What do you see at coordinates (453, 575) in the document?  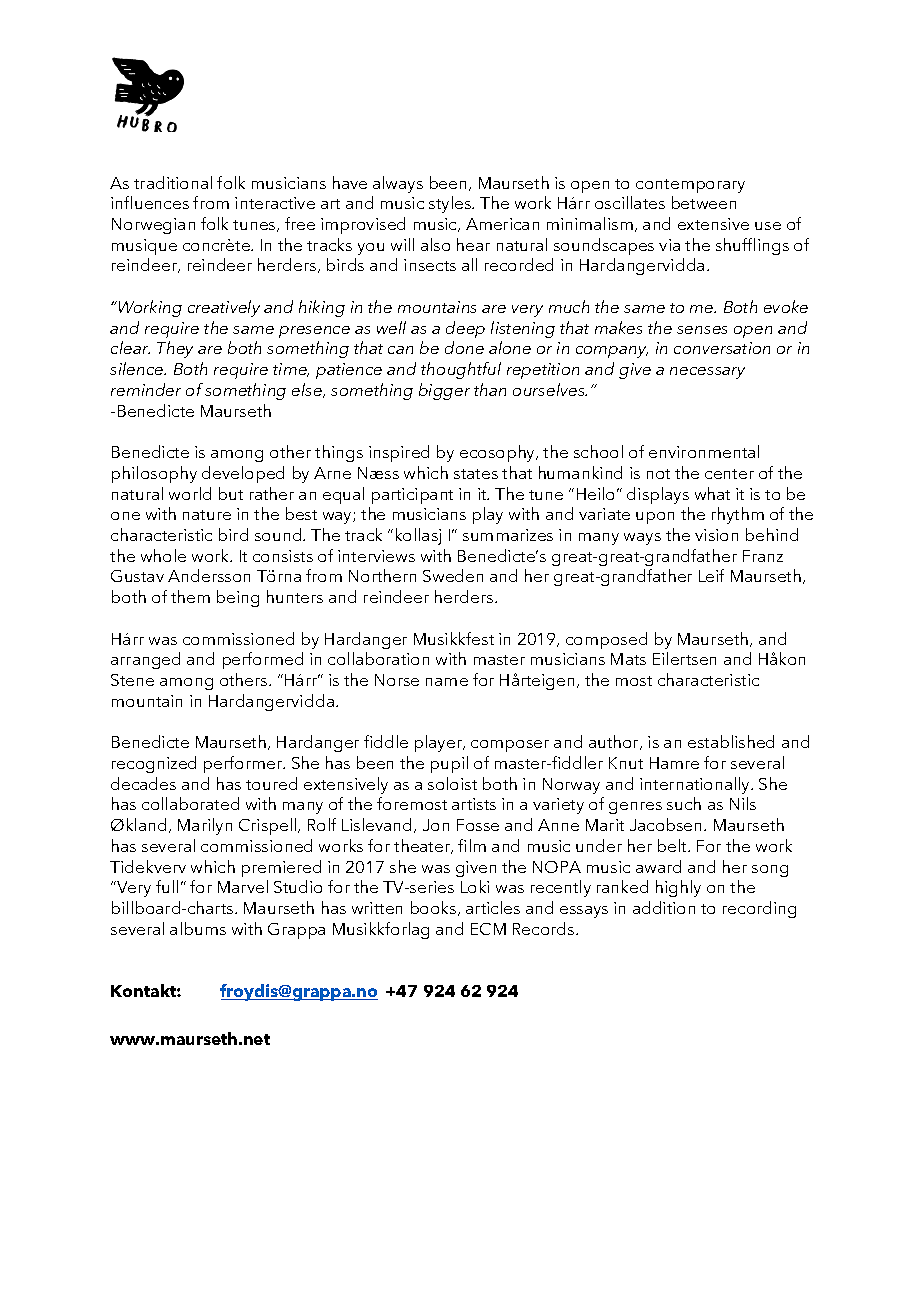 I see `Sweden` at bounding box center [453, 575].
